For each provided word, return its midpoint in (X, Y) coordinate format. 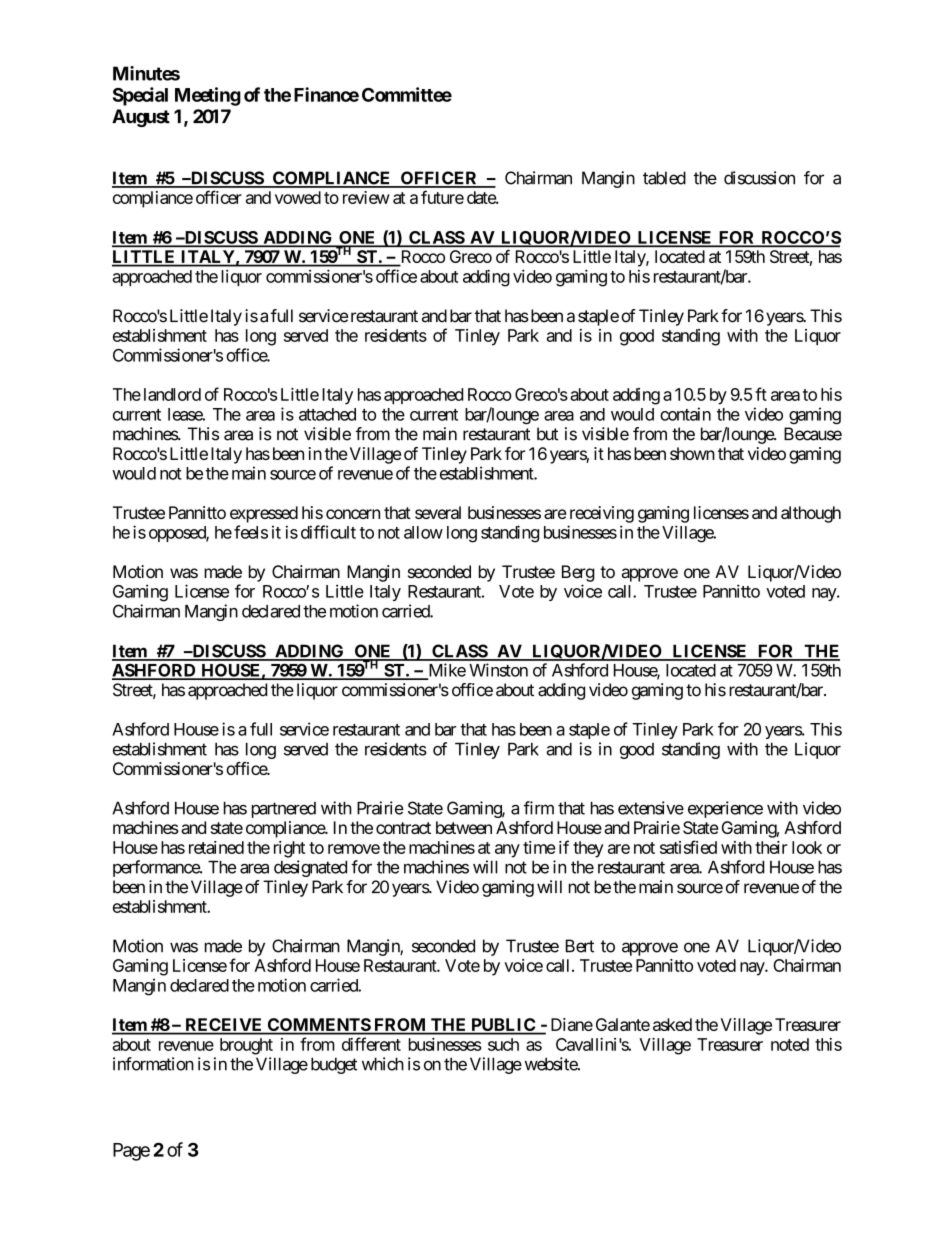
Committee (407, 94)
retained (216, 847)
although (811, 514)
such (503, 1044)
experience (725, 809)
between (464, 827)
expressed (264, 514)
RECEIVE (224, 1026)
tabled (664, 178)
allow (423, 532)
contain (685, 414)
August (141, 118)
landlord (172, 394)
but (547, 434)
